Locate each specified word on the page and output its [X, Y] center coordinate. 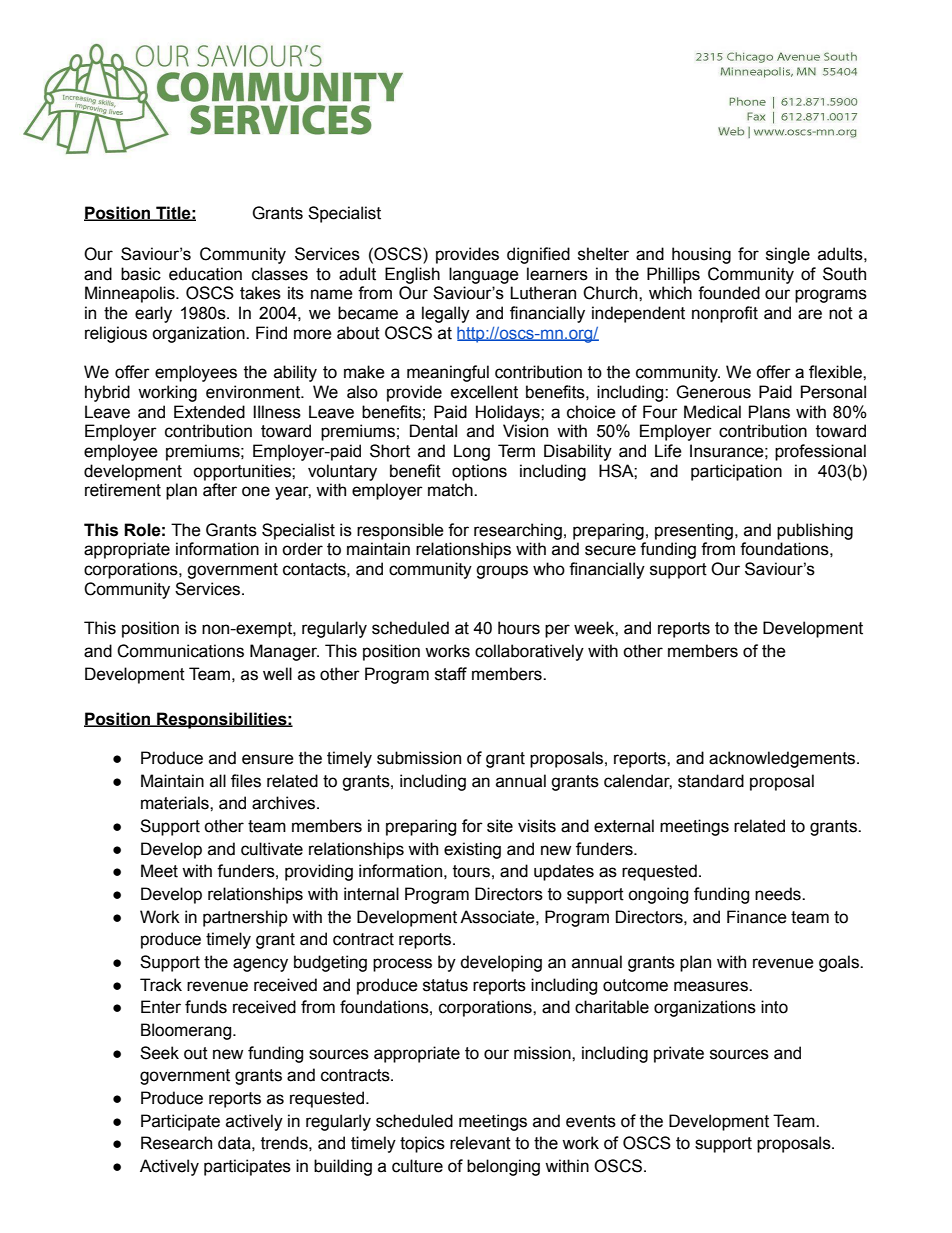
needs [779, 894]
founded [729, 293]
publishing [815, 531]
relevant [480, 1143]
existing [472, 850]
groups [502, 572]
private [679, 1054]
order [302, 549]
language [484, 275]
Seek [159, 1053]
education [205, 274]
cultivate [272, 849]
